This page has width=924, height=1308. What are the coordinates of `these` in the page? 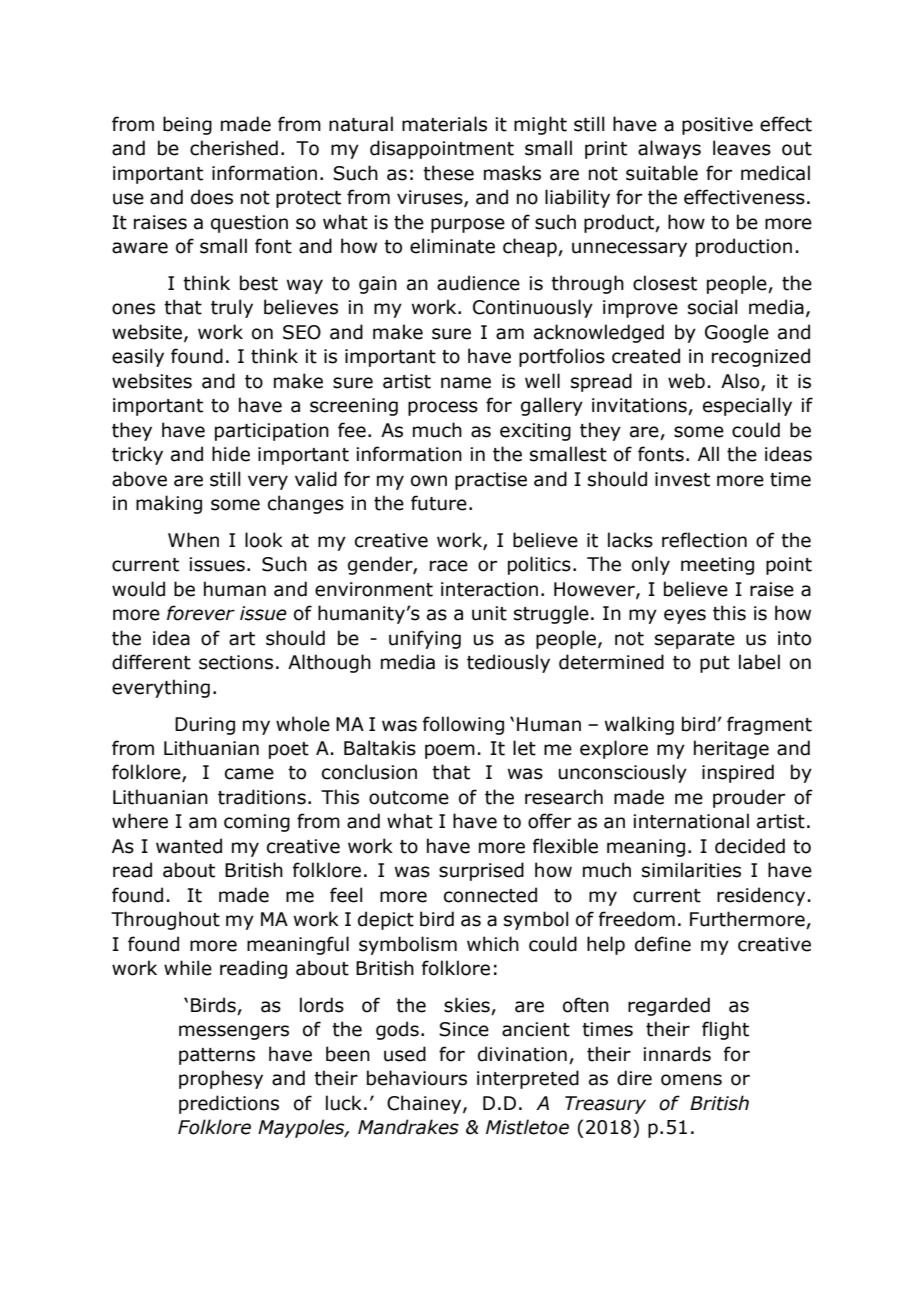 It's located at (448, 173).
